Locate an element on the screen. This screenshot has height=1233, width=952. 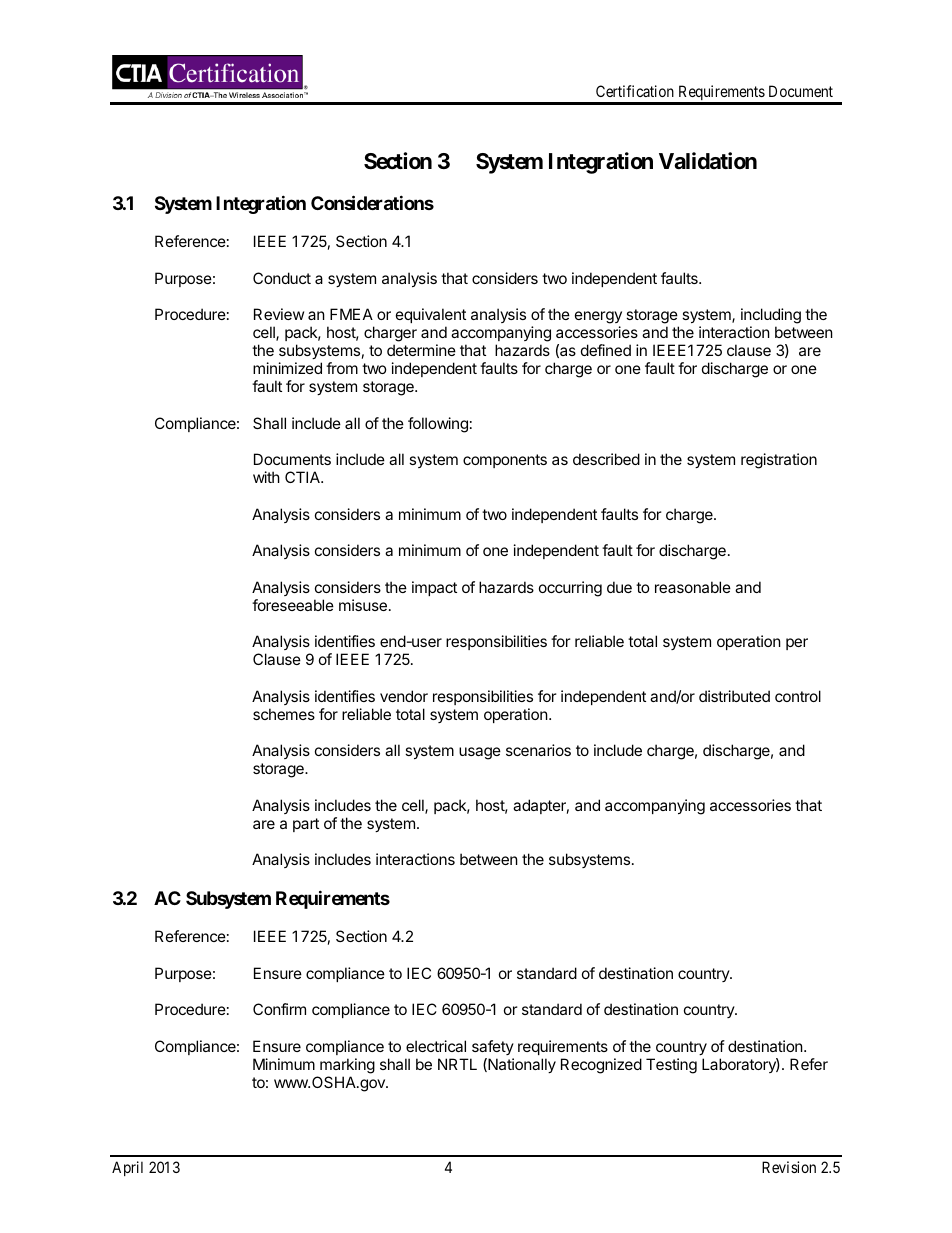
foreseeable is located at coordinates (293, 605).
